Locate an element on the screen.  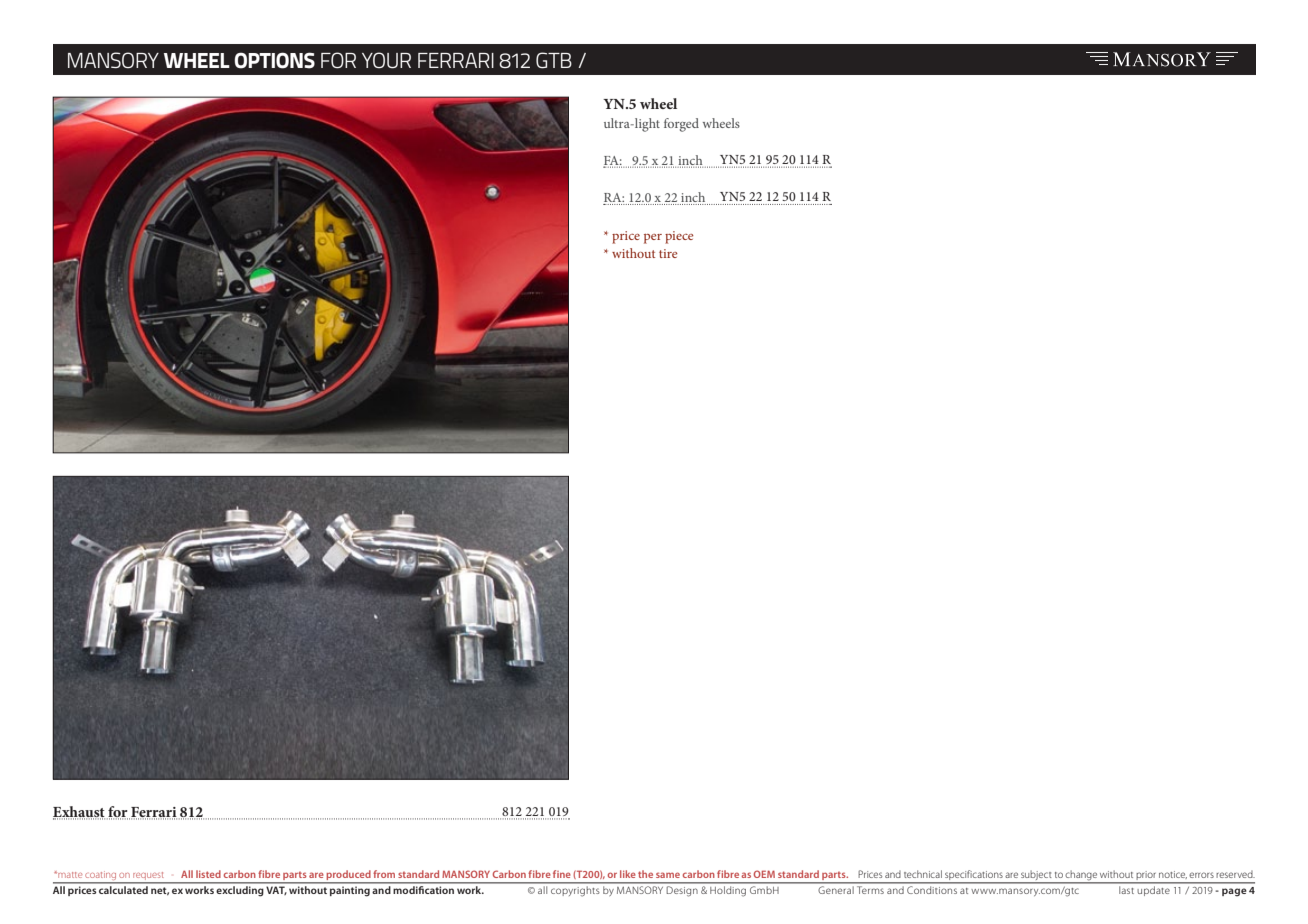
change is located at coordinates (1081, 876).
